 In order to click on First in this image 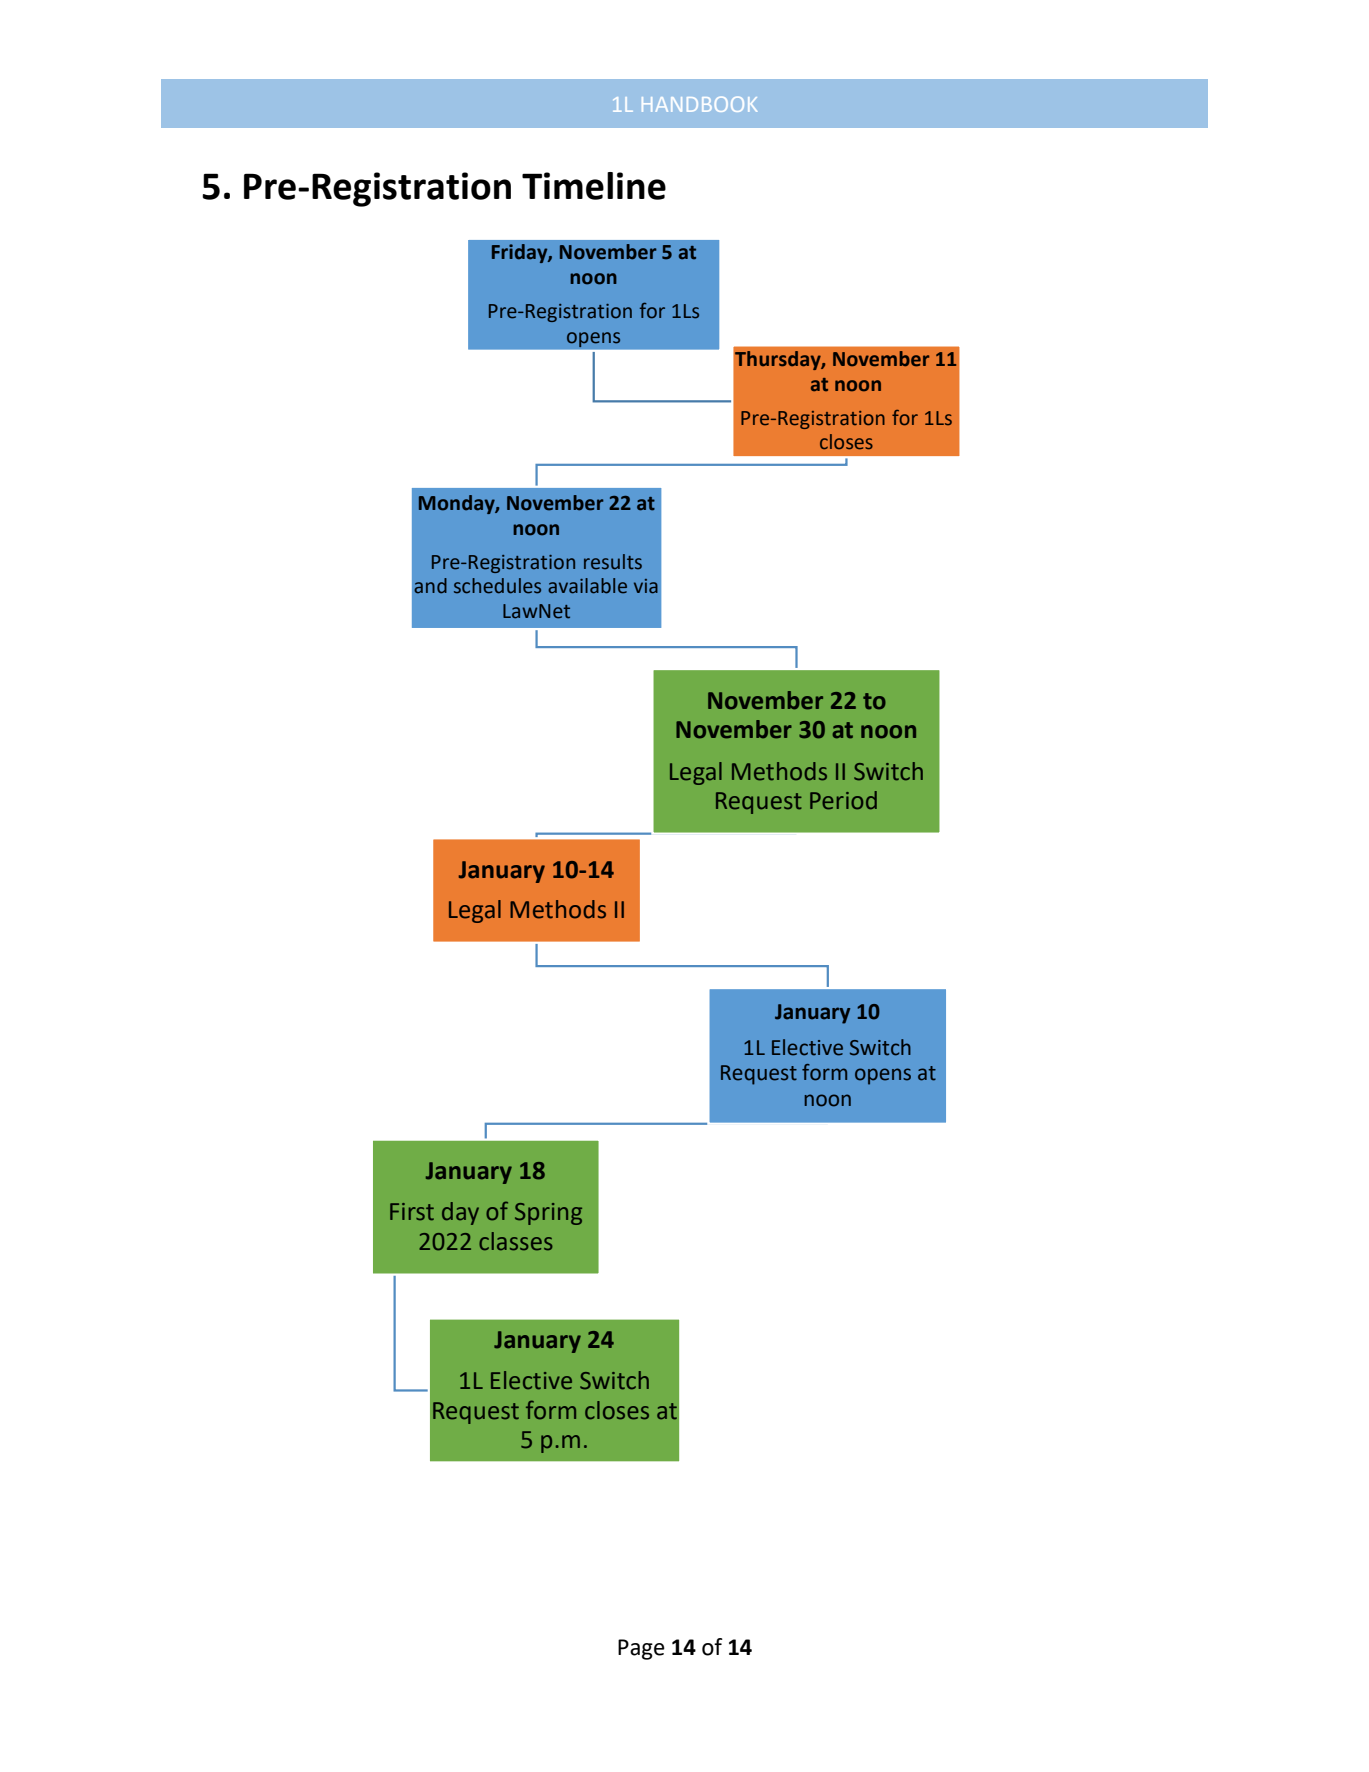, I will do `click(412, 1212)`.
